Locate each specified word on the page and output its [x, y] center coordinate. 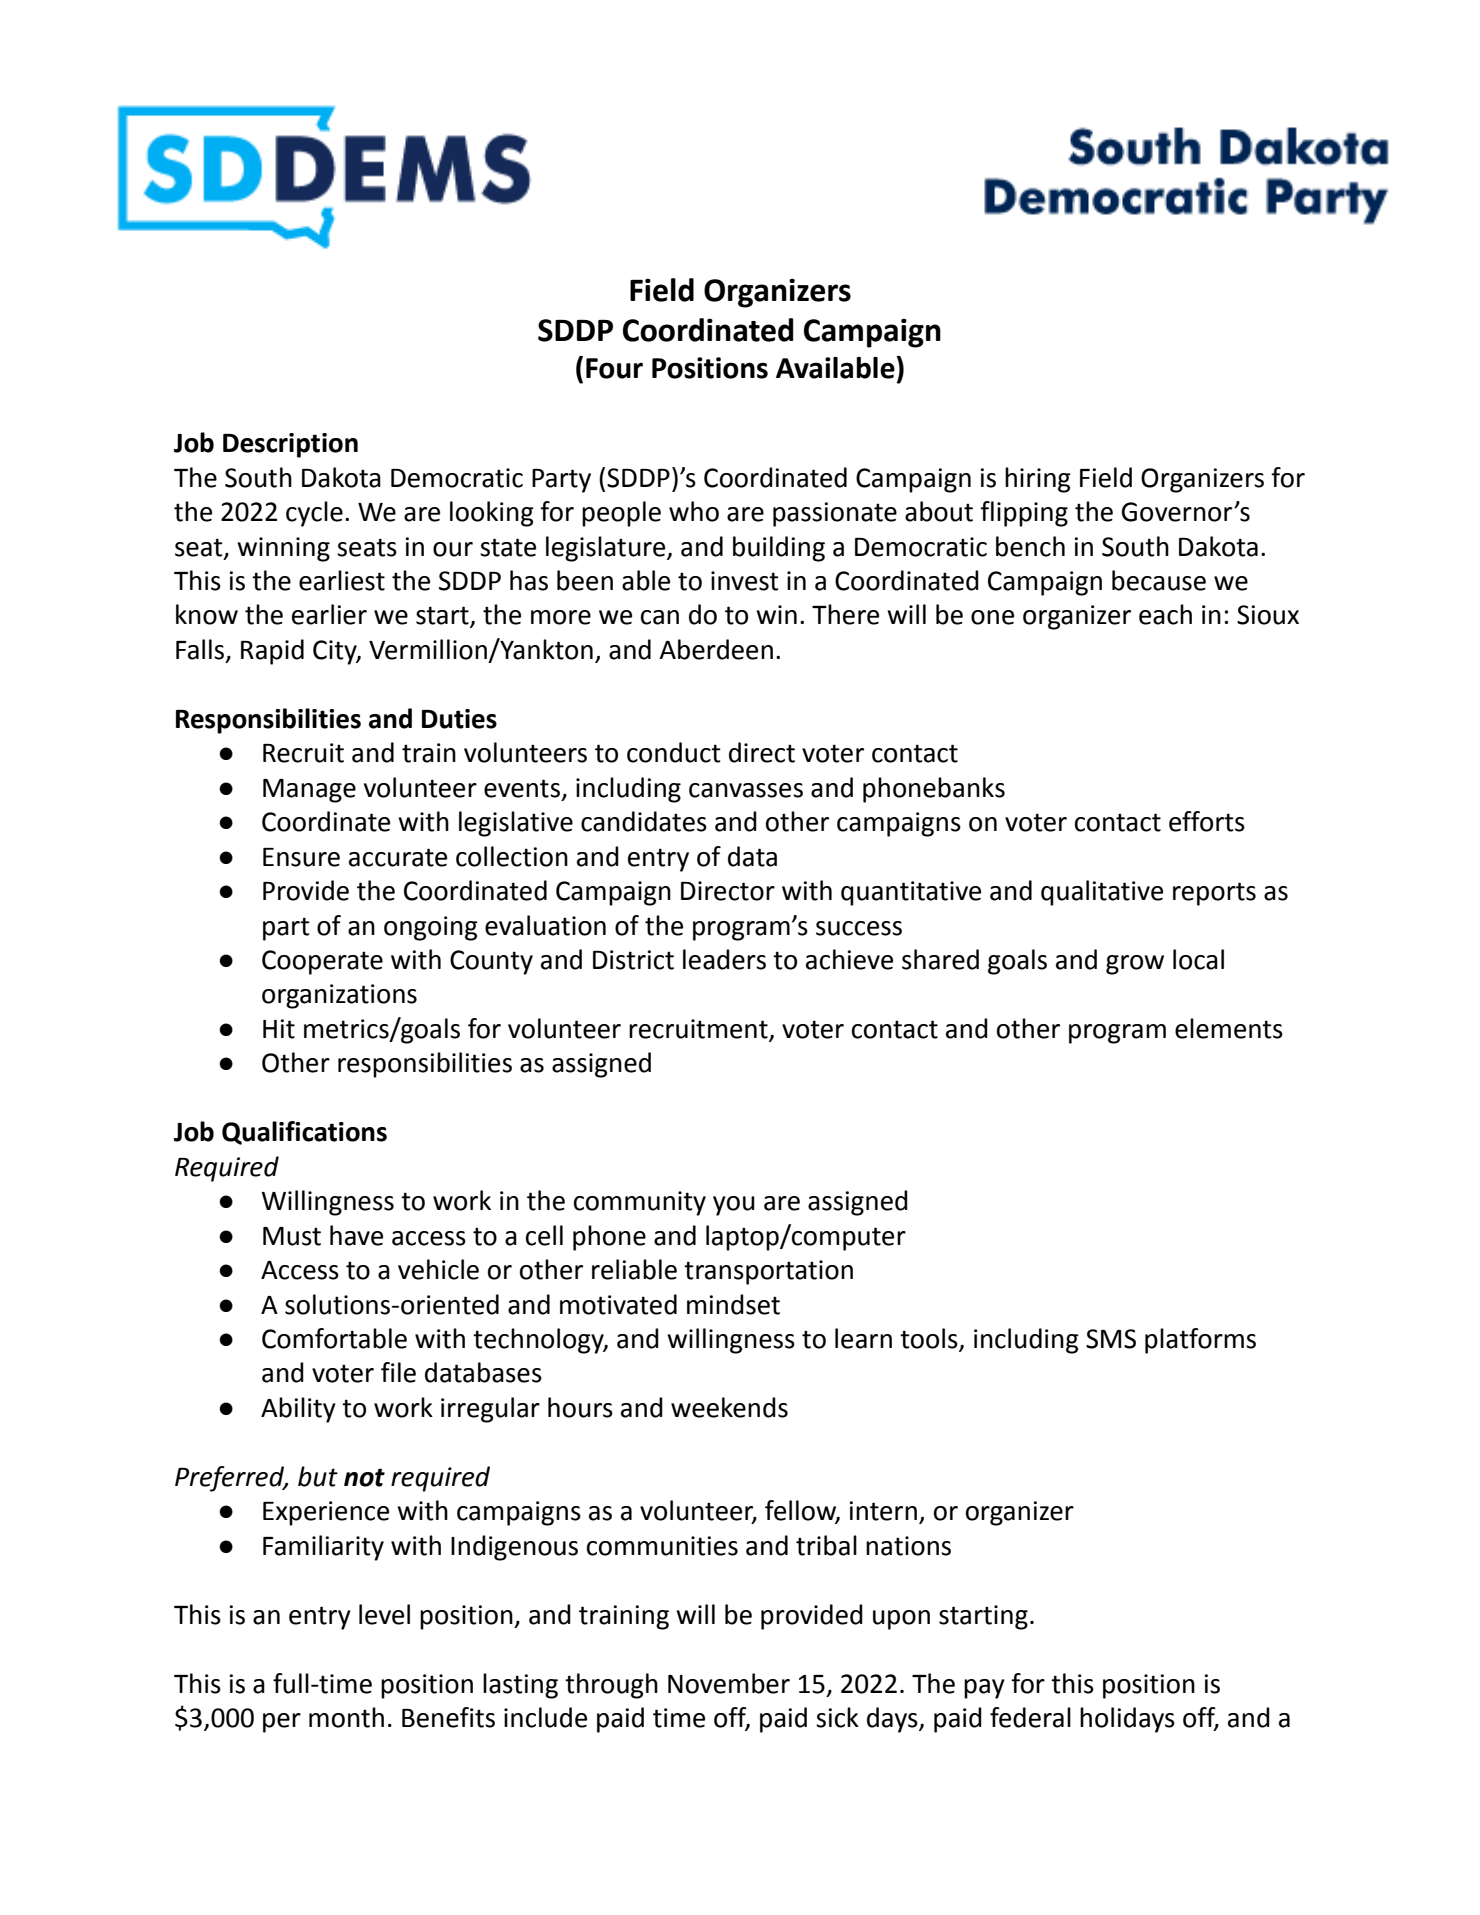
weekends [729, 1407]
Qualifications [304, 1133]
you [734, 1206]
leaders [724, 959]
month [346, 1717]
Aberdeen [716, 649]
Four [614, 368]
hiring [1038, 480]
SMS [1111, 1339]
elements [1229, 1028]
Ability [298, 1410]
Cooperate [322, 962]
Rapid [272, 652]
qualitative [1102, 893]
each [1165, 614]
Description [290, 445]
